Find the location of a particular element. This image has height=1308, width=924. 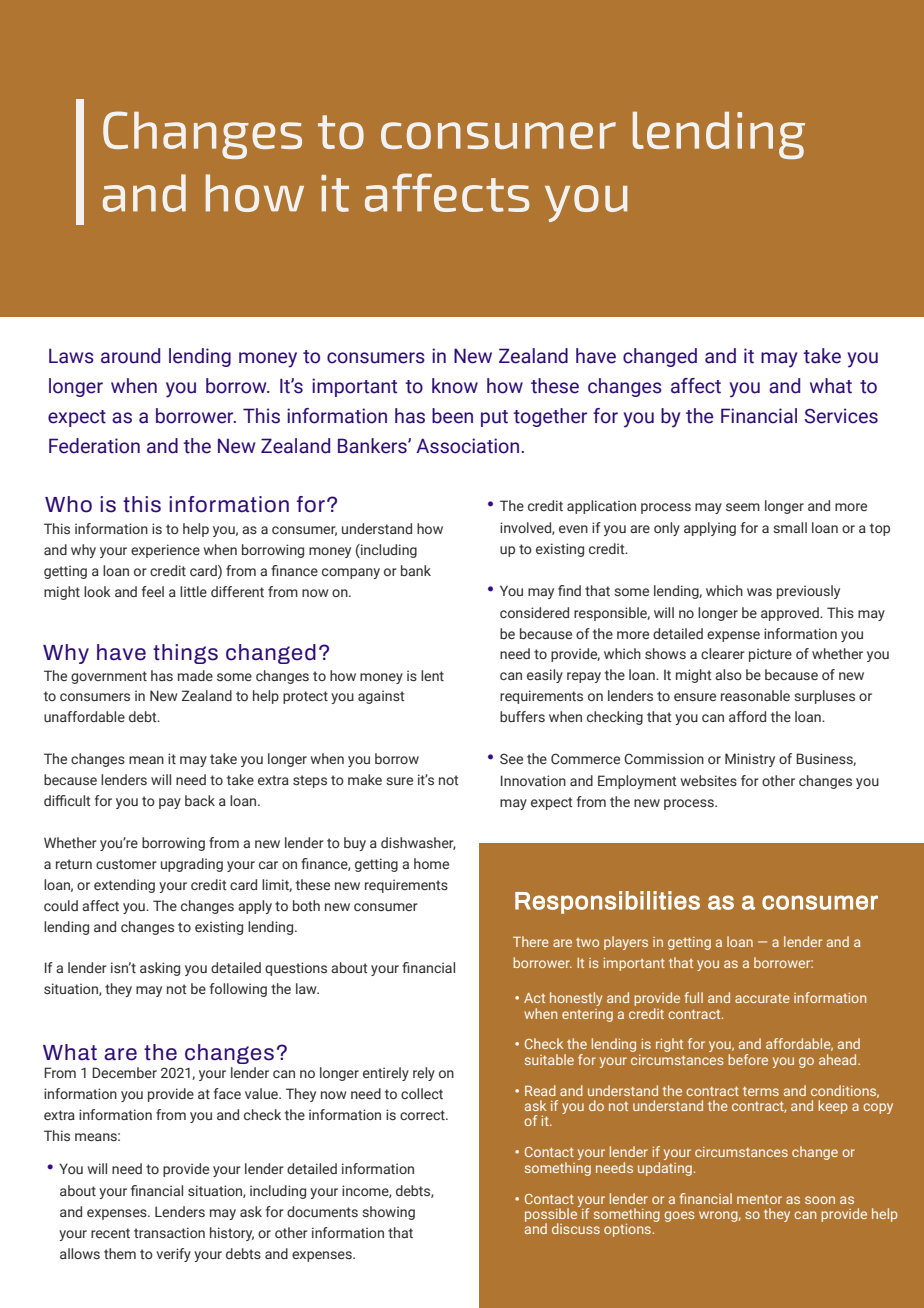

lent is located at coordinates (432, 675).
